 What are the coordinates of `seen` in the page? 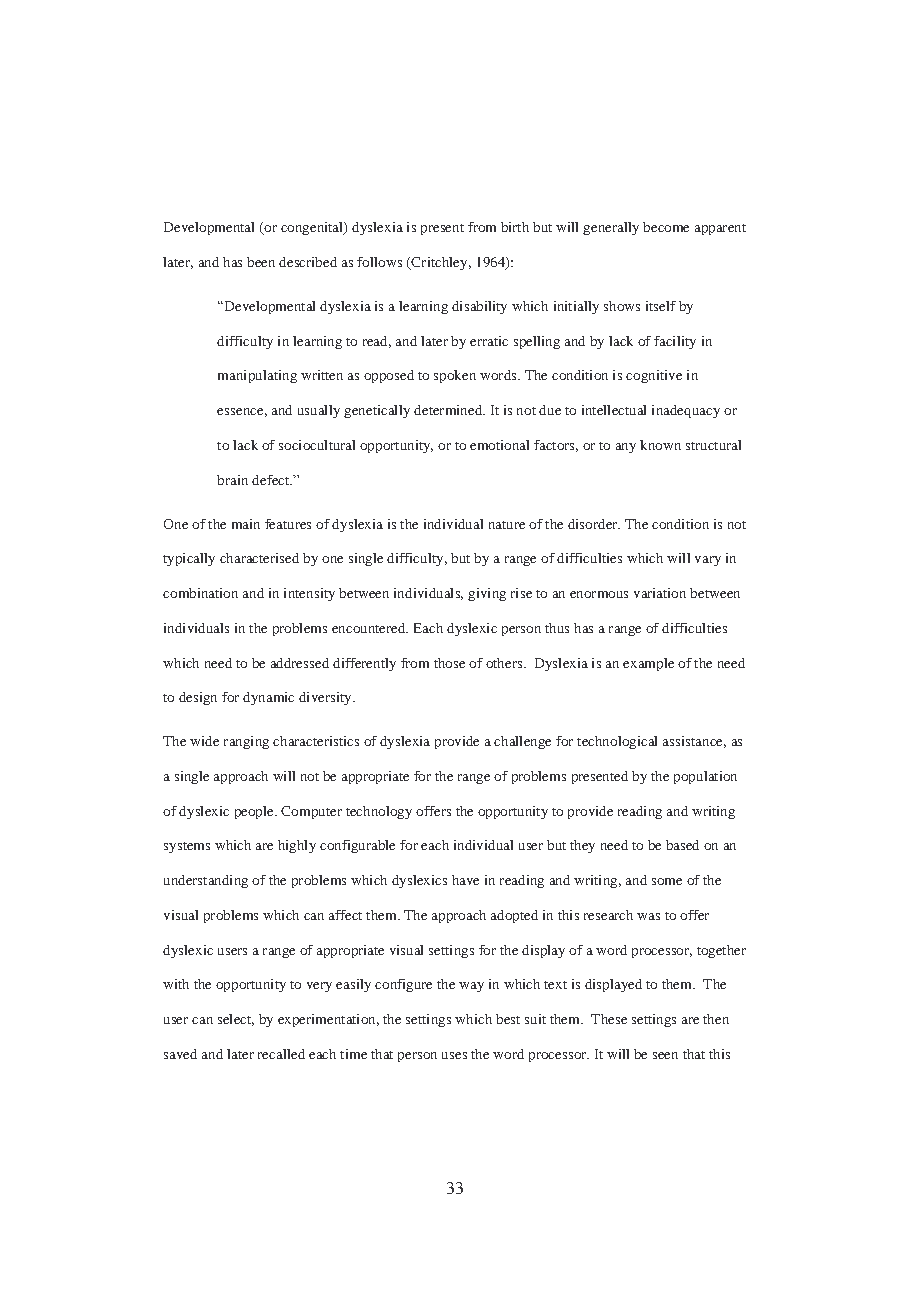 It's located at (665, 1055).
